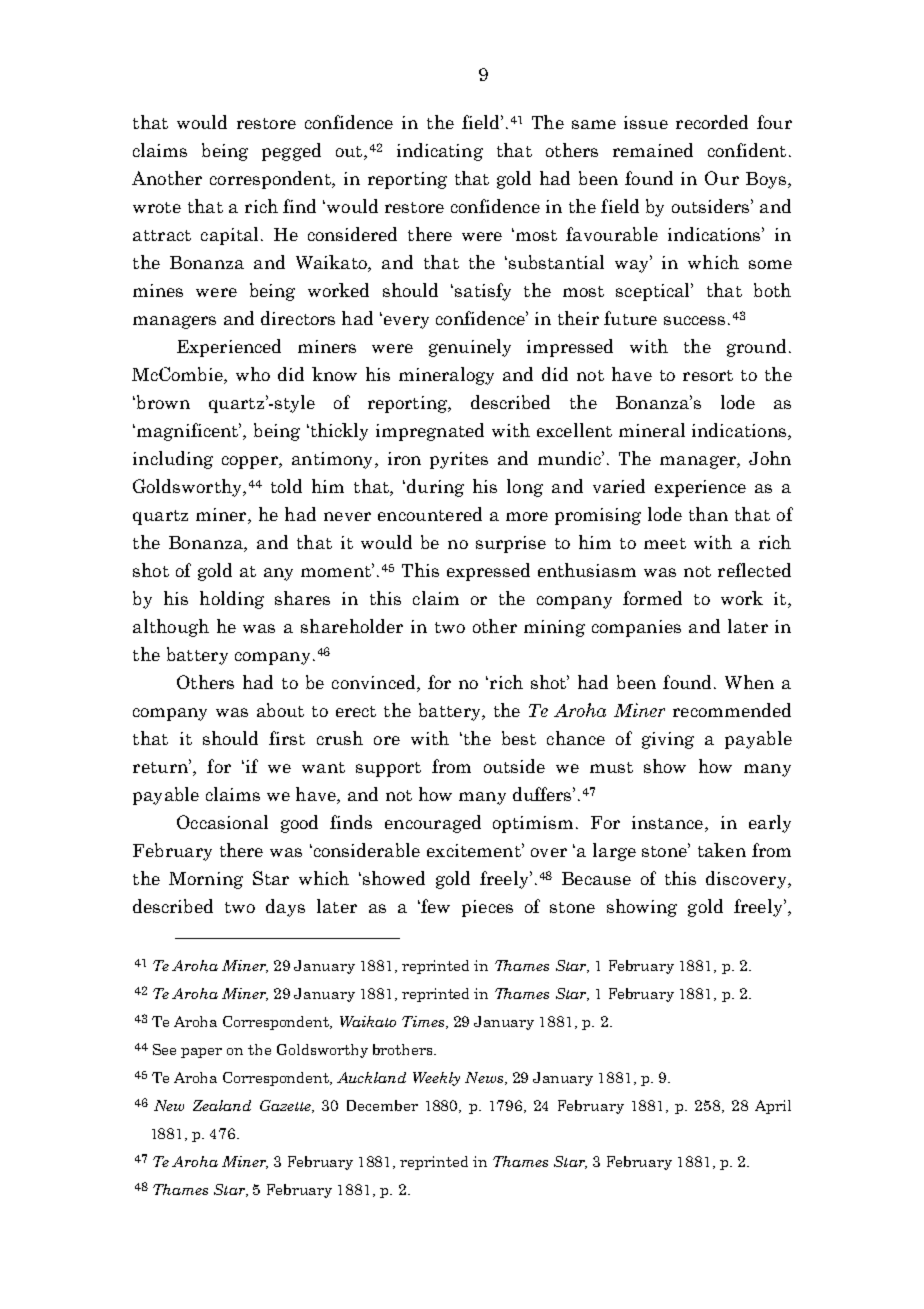 This screenshot has height=1309, width=924. What do you see at coordinates (435, 488) in the screenshot?
I see `during` at bounding box center [435, 488].
